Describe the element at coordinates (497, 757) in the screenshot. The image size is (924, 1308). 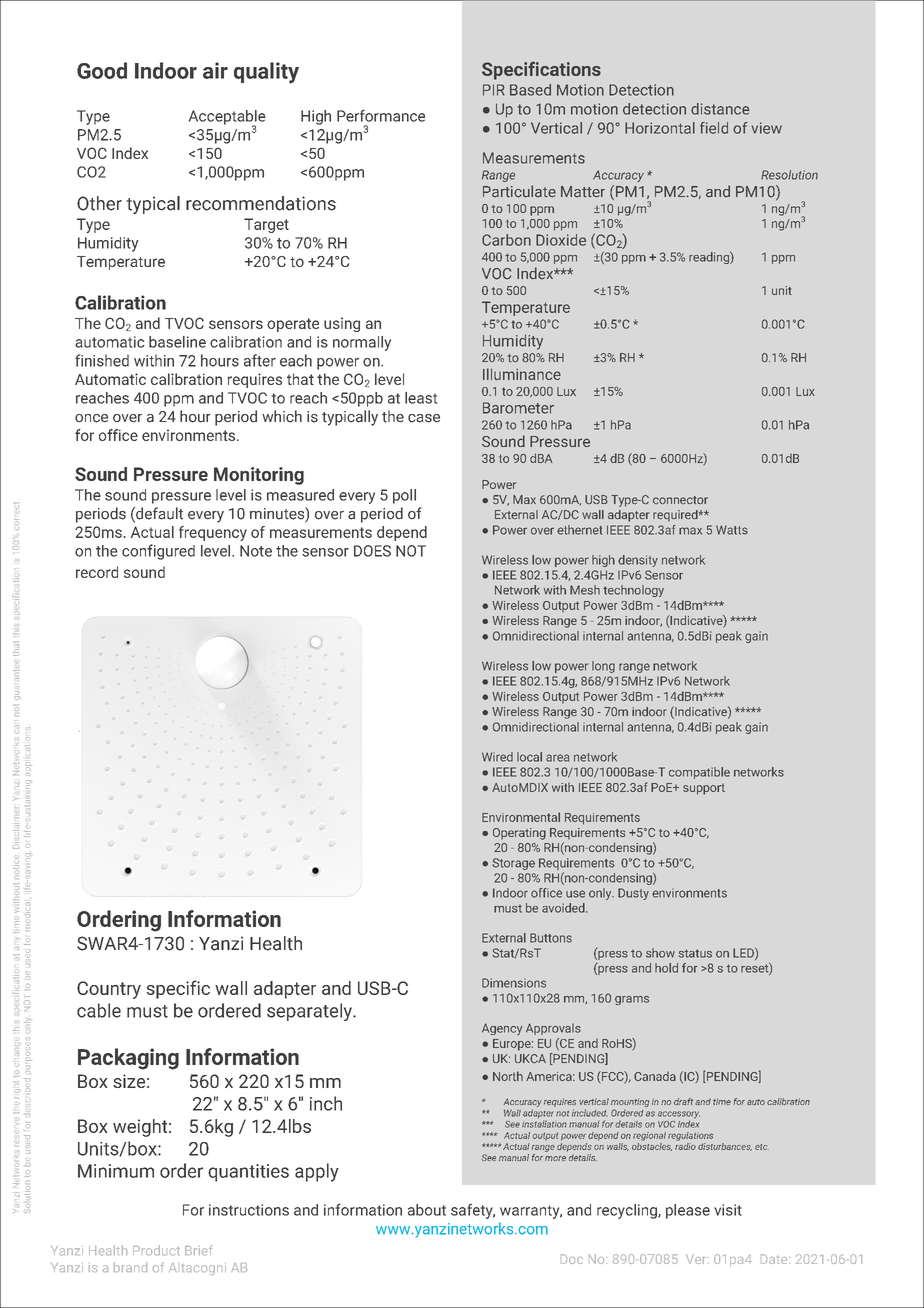
I see `Wired` at that location.
